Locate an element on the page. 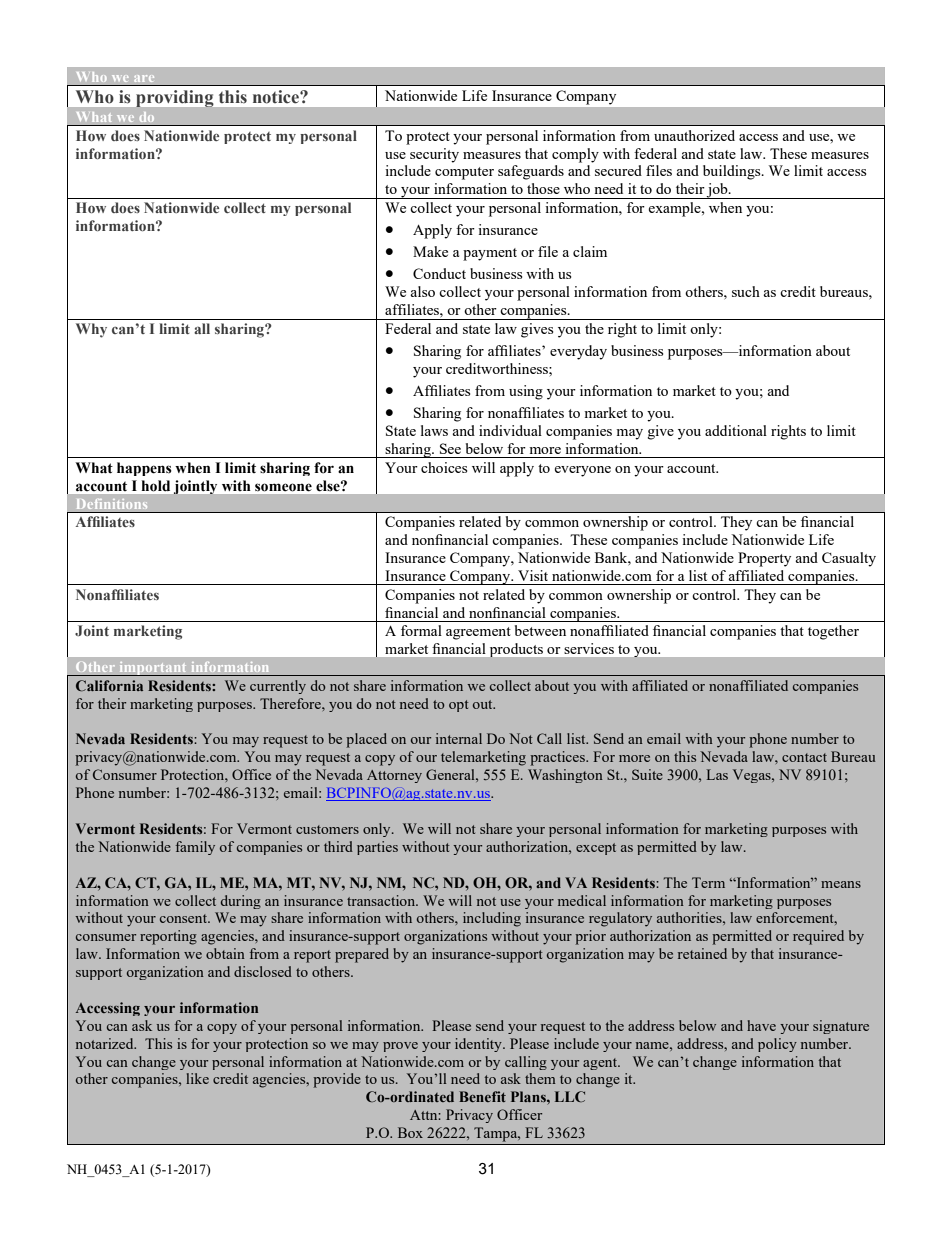 The image size is (952, 1233). using is located at coordinates (526, 392).
